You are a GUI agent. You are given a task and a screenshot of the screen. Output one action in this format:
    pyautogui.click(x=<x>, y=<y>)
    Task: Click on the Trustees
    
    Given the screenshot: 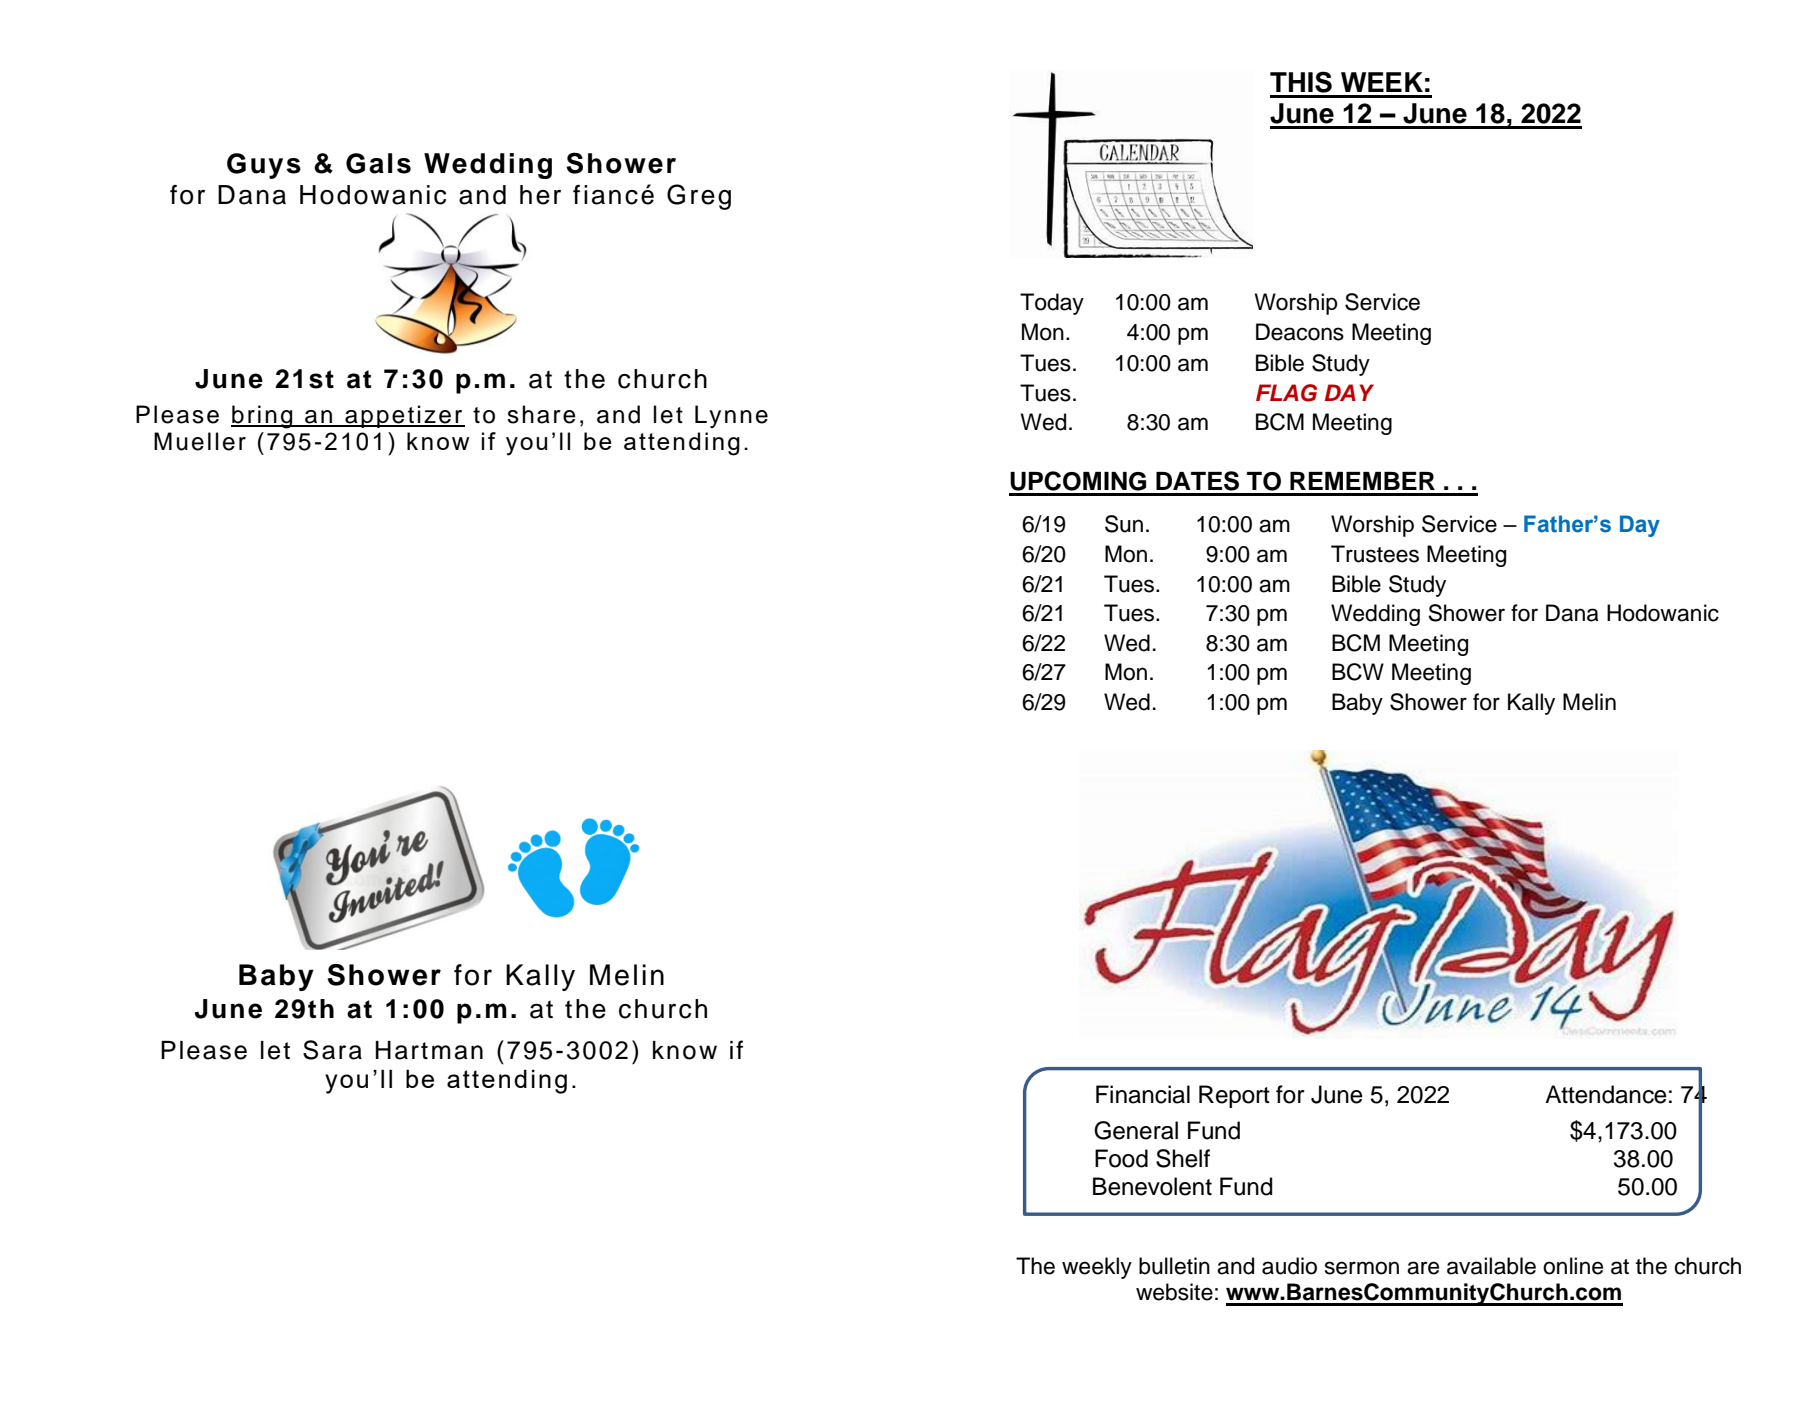 What is the action you would take?
    pyautogui.click(x=1375, y=554)
